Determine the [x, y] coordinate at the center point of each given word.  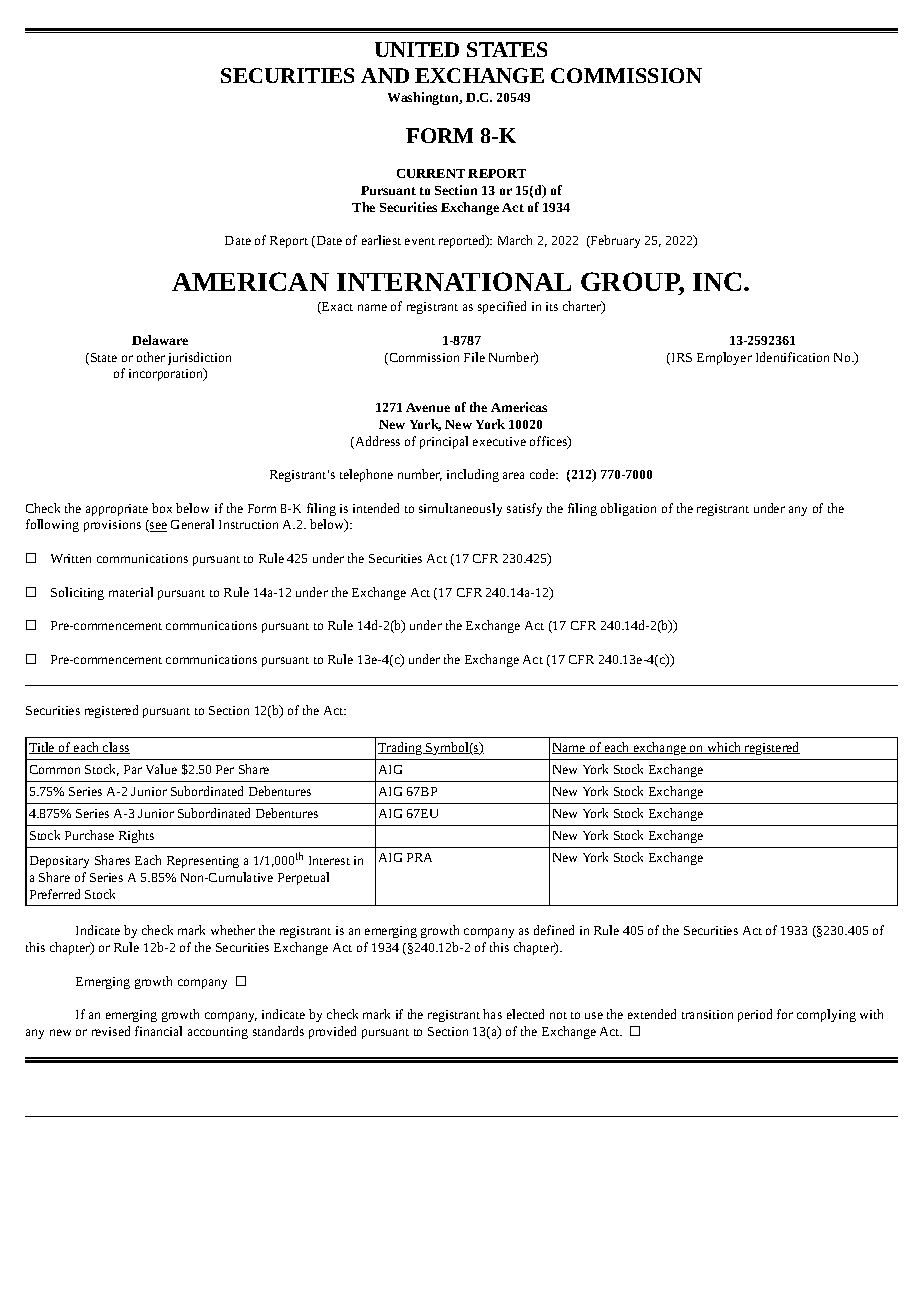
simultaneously [460, 509]
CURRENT [431, 173]
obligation [628, 509]
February [614, 241]
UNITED [417, 49]
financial [158, 1031]
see [157, 527]
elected [525, 1014]
